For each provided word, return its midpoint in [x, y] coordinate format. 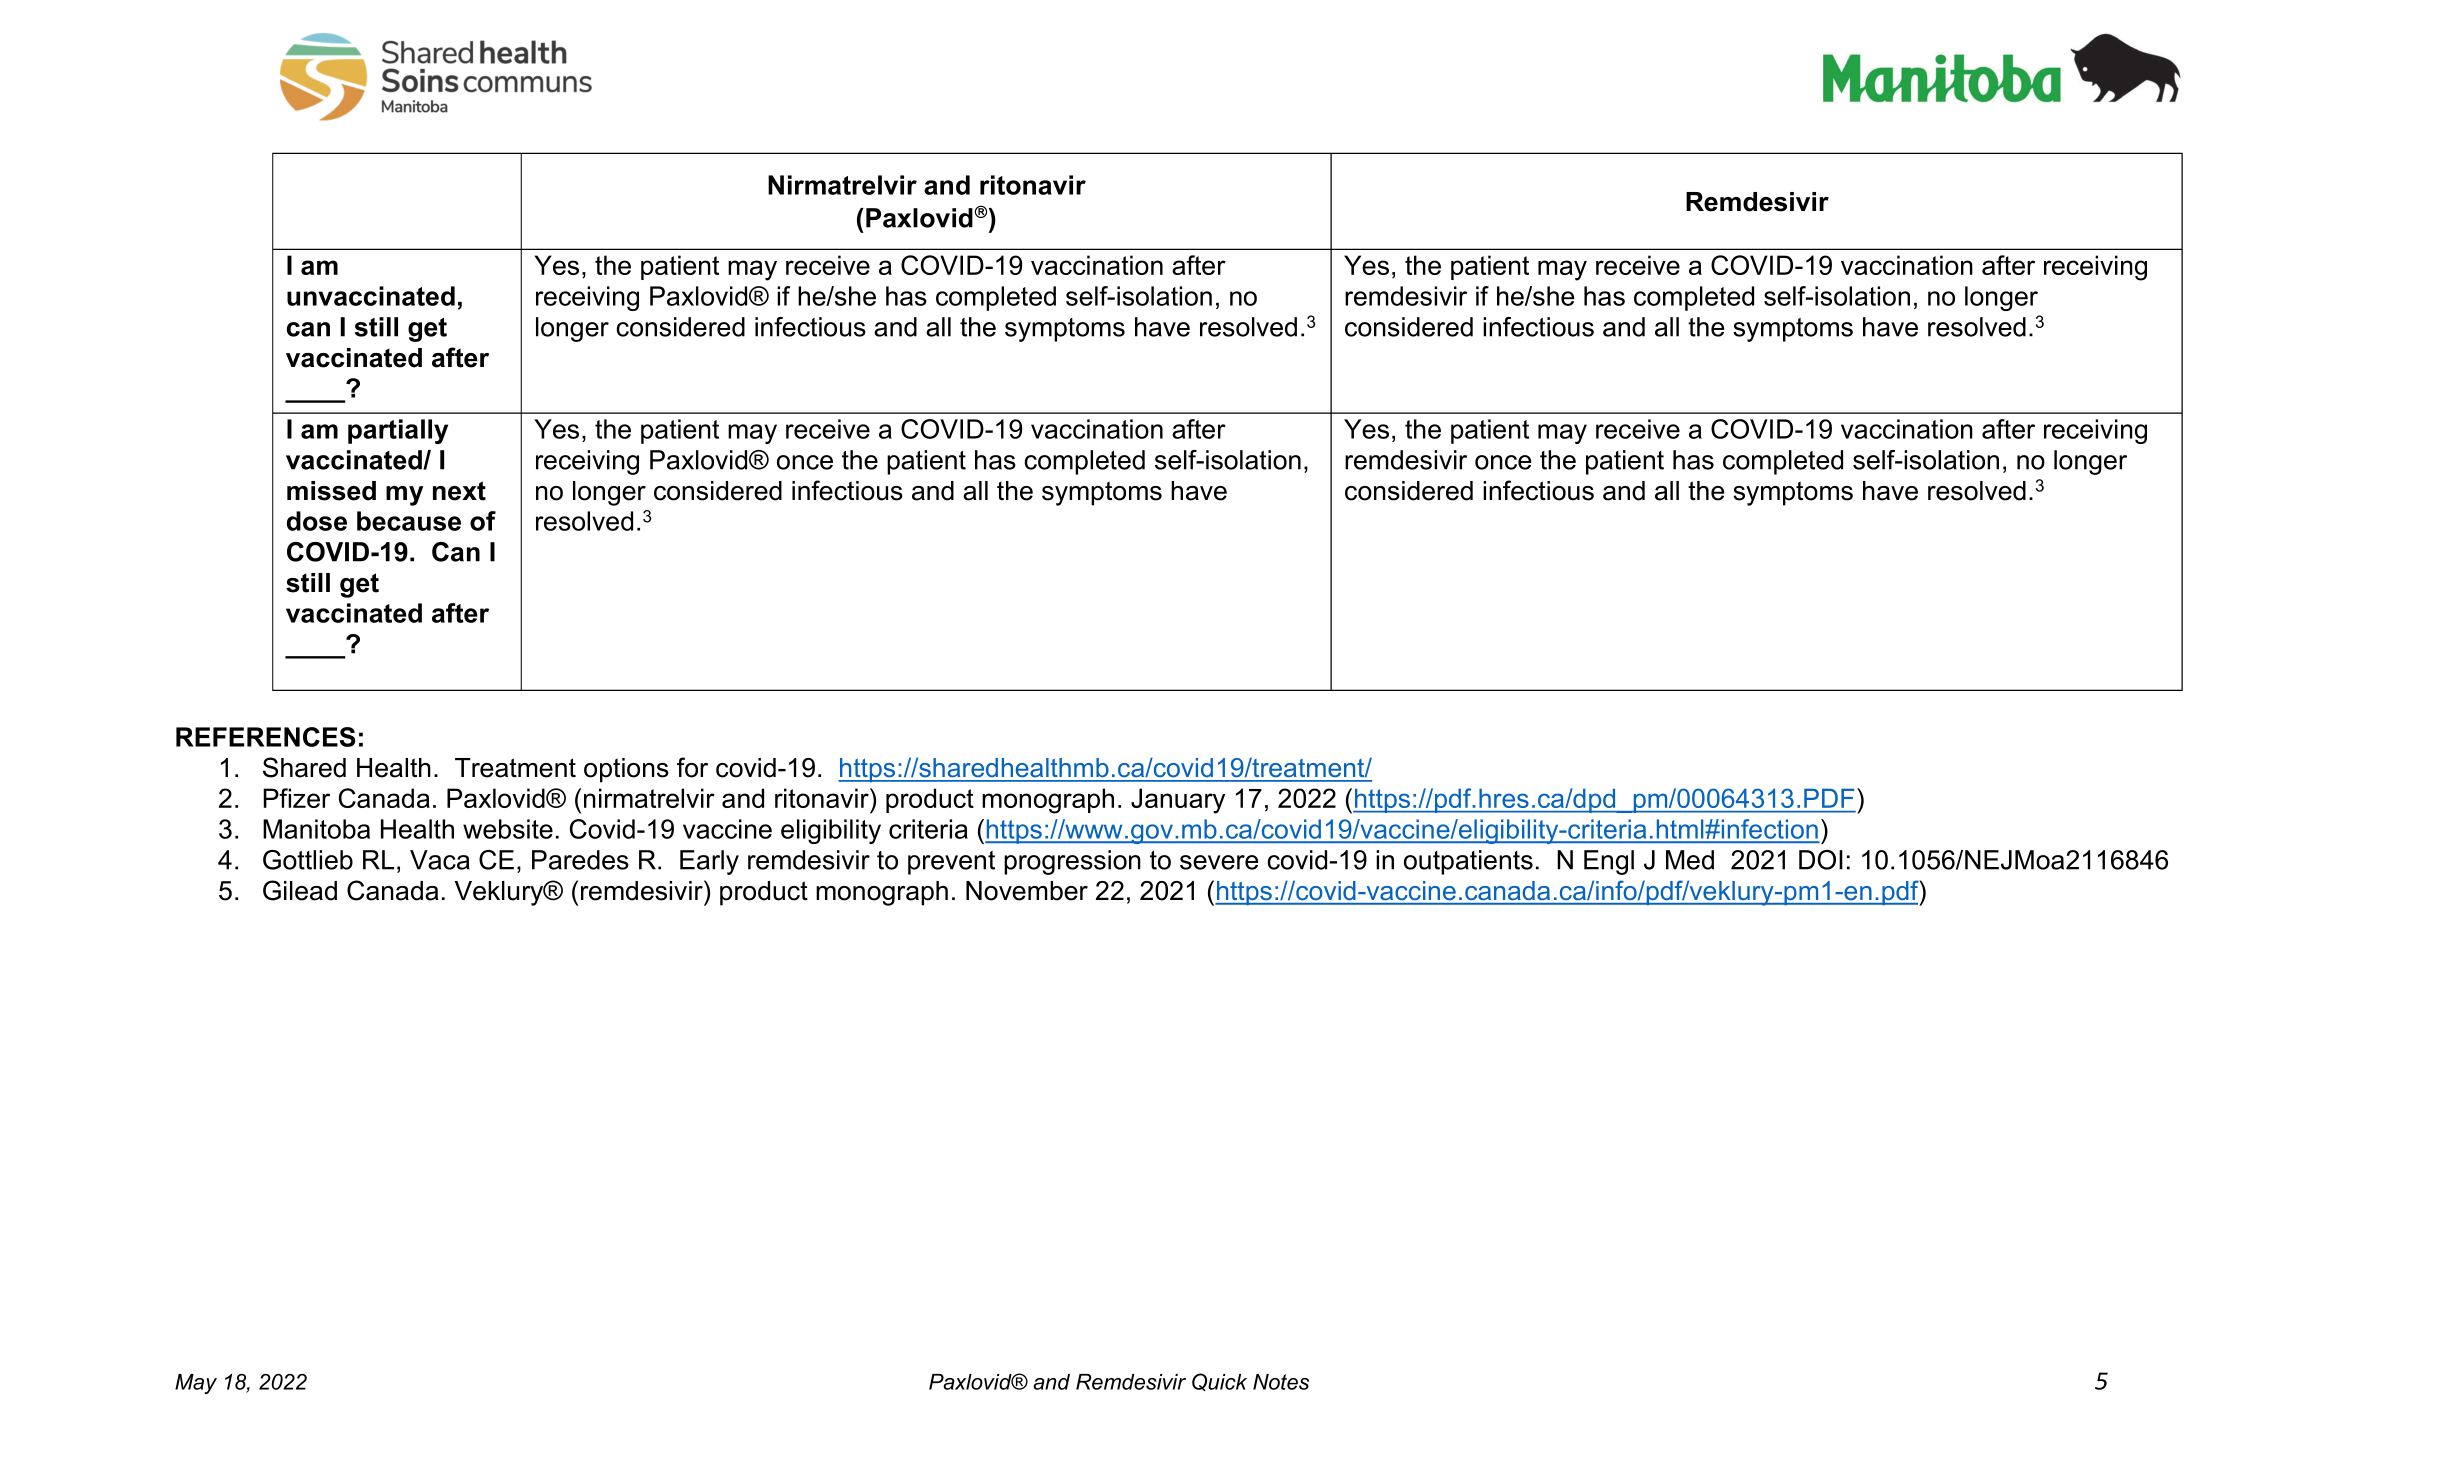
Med [1690, 860]
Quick [1219, 1382]
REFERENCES [265, 737]
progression [1072, 862]
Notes [1281, 1382]
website [508, 829]
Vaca [440, 860]
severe [1219, 862]
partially [398, 431]
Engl [1609, 862]
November [1027, 891]
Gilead [300, 890]
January [1178, 801]
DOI [1821, 860]
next [459, 491]
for [692, 767]
